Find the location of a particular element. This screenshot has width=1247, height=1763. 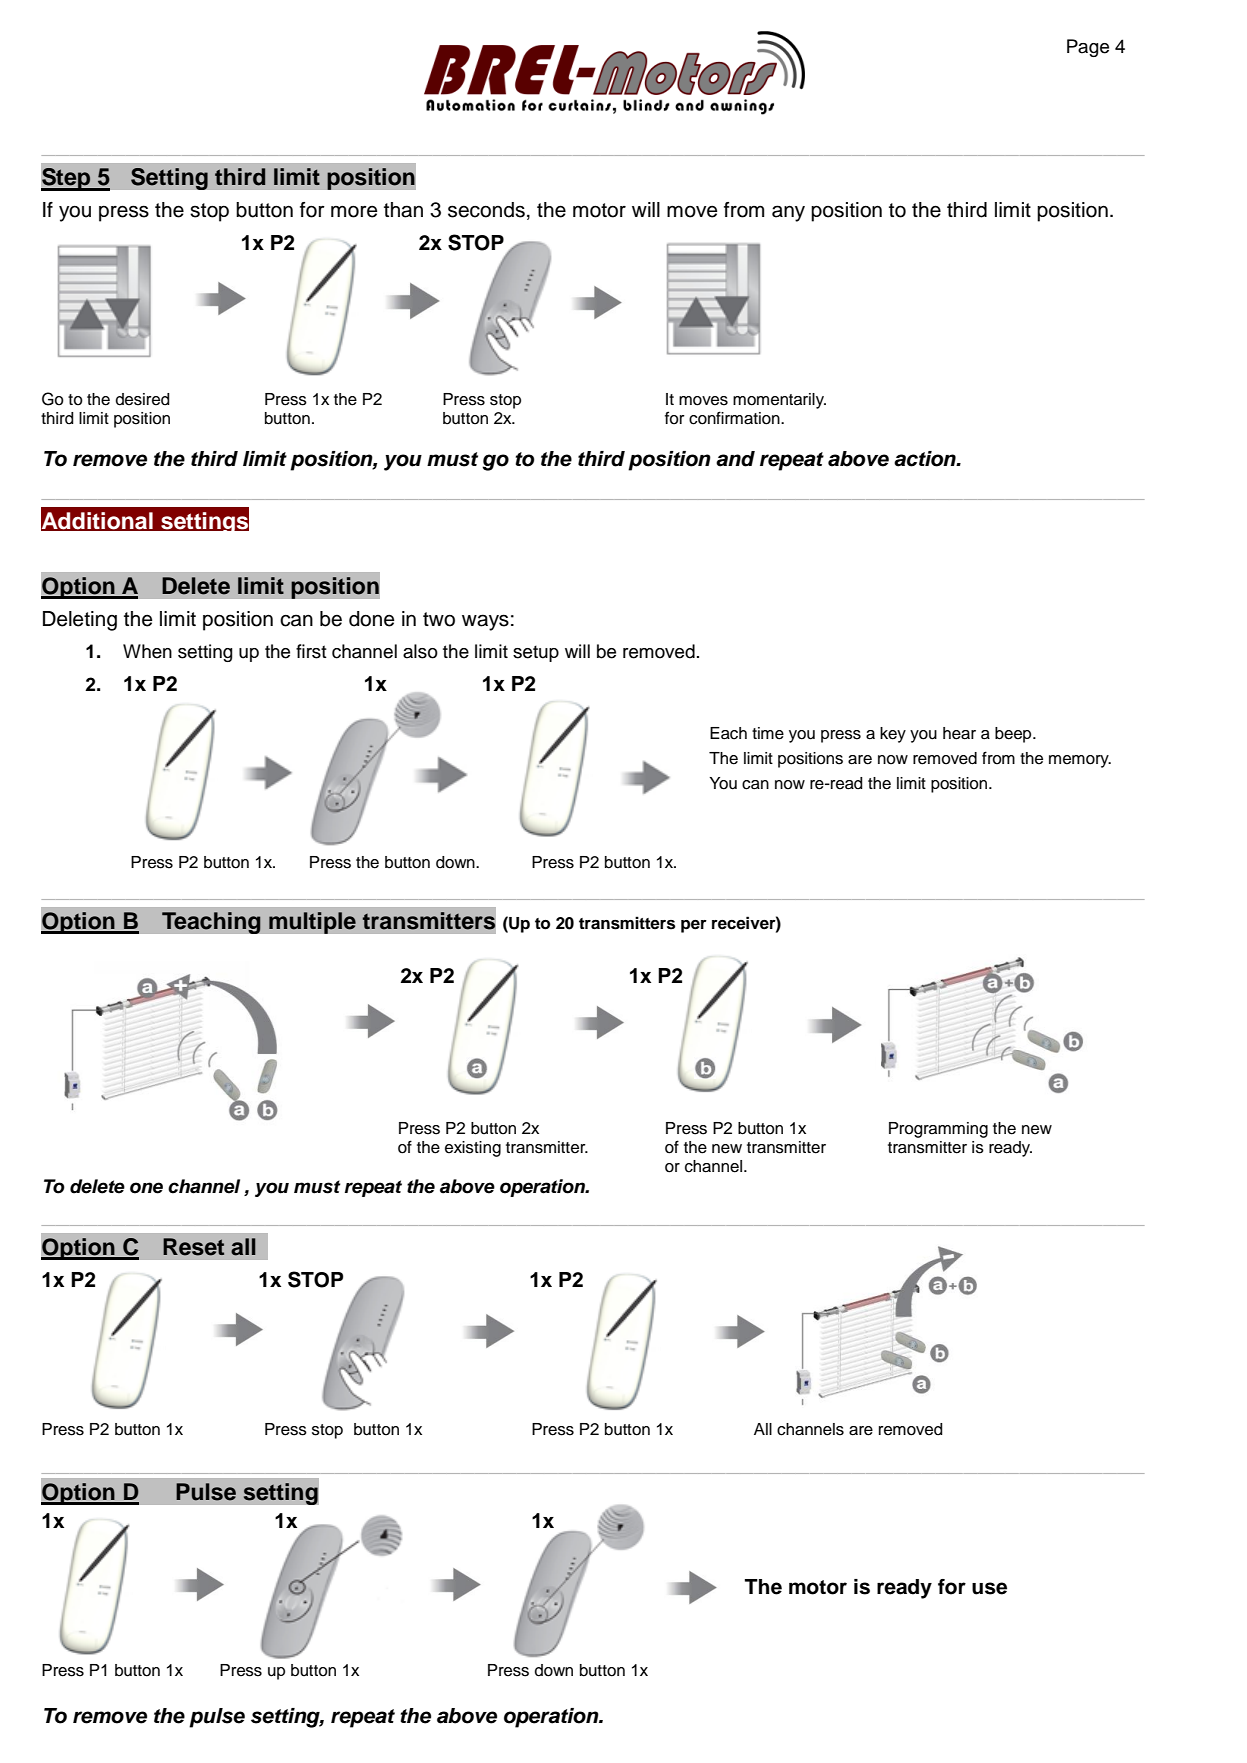

setup is located at coordinates (536, 653).
